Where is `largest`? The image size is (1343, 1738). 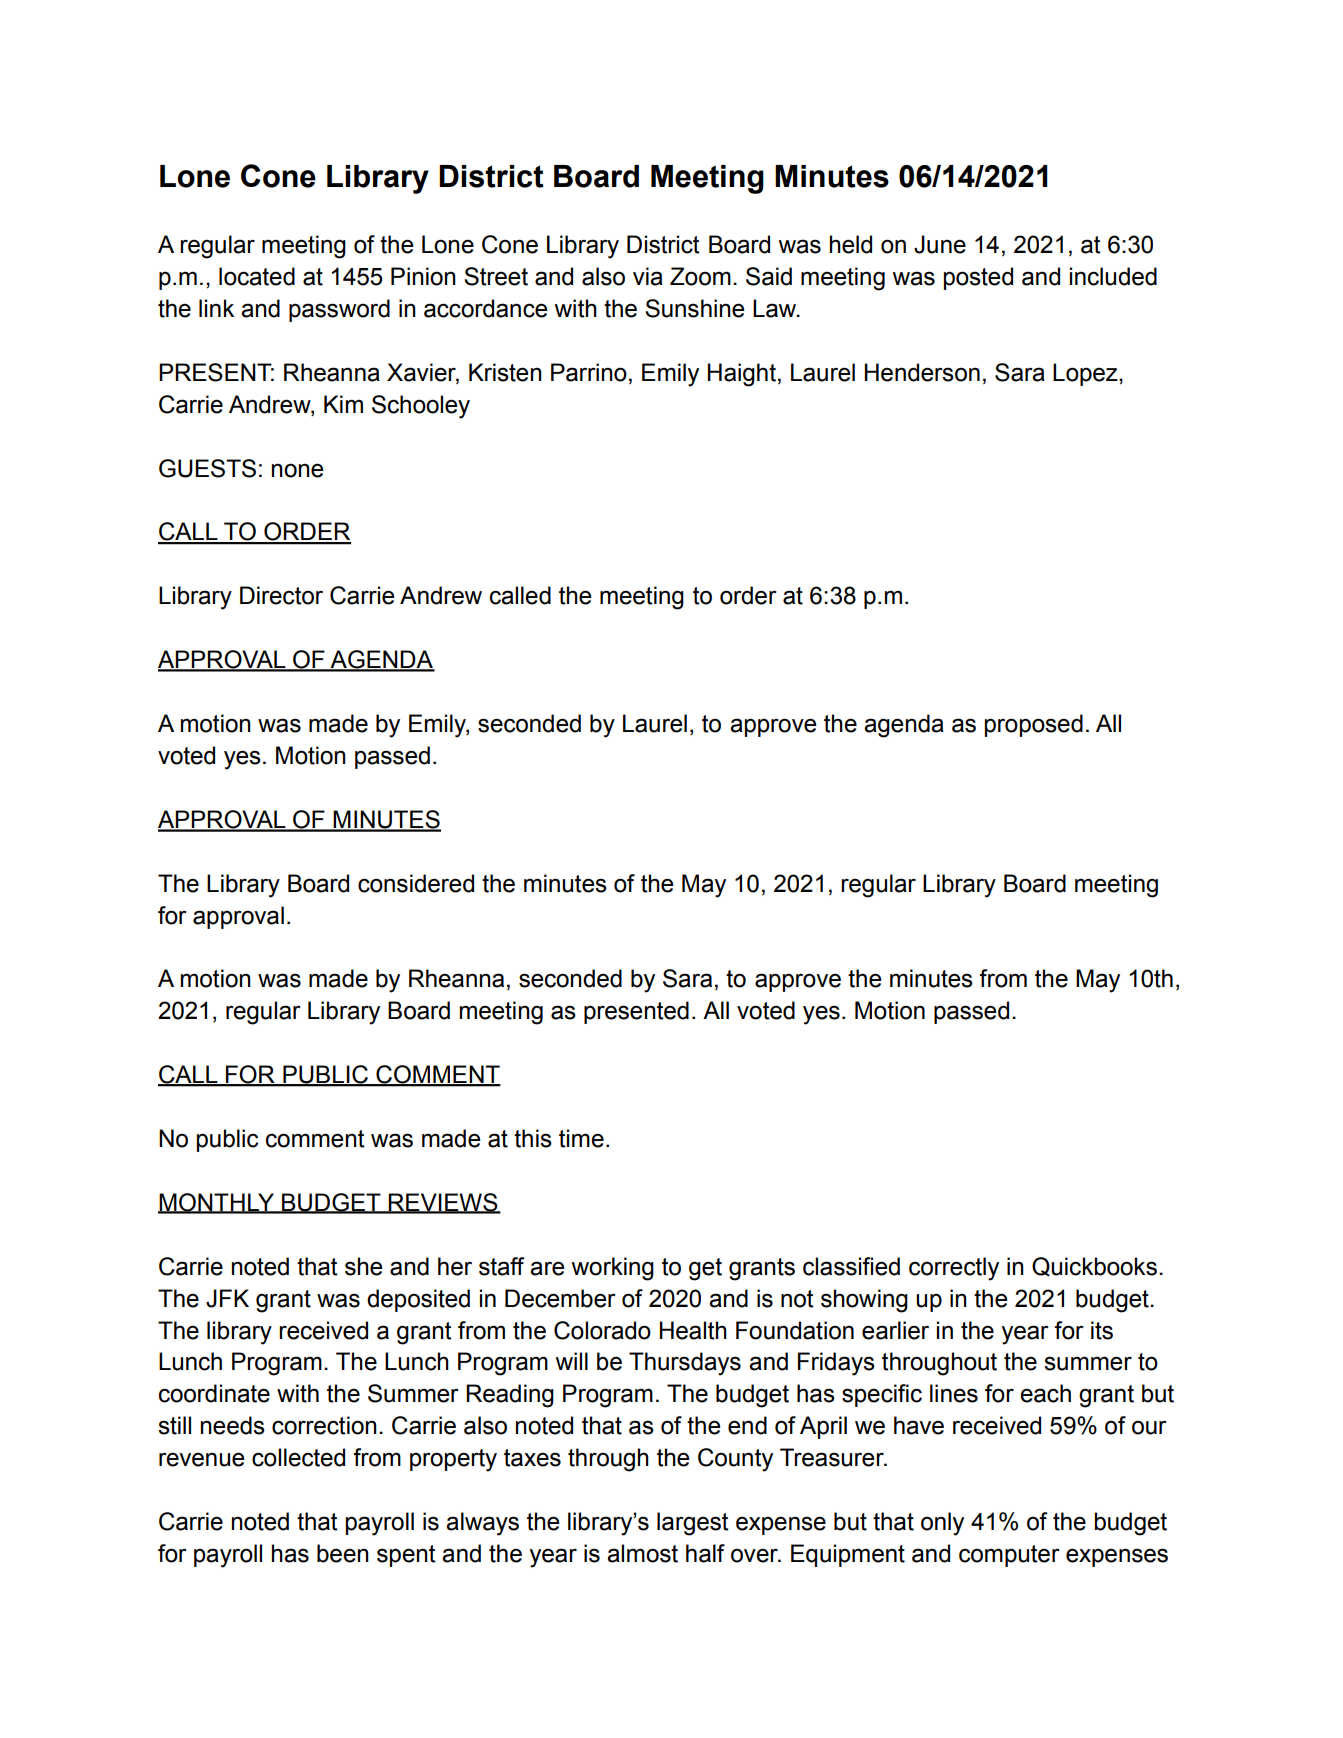 largest is located at coordinates (693, 1524).
